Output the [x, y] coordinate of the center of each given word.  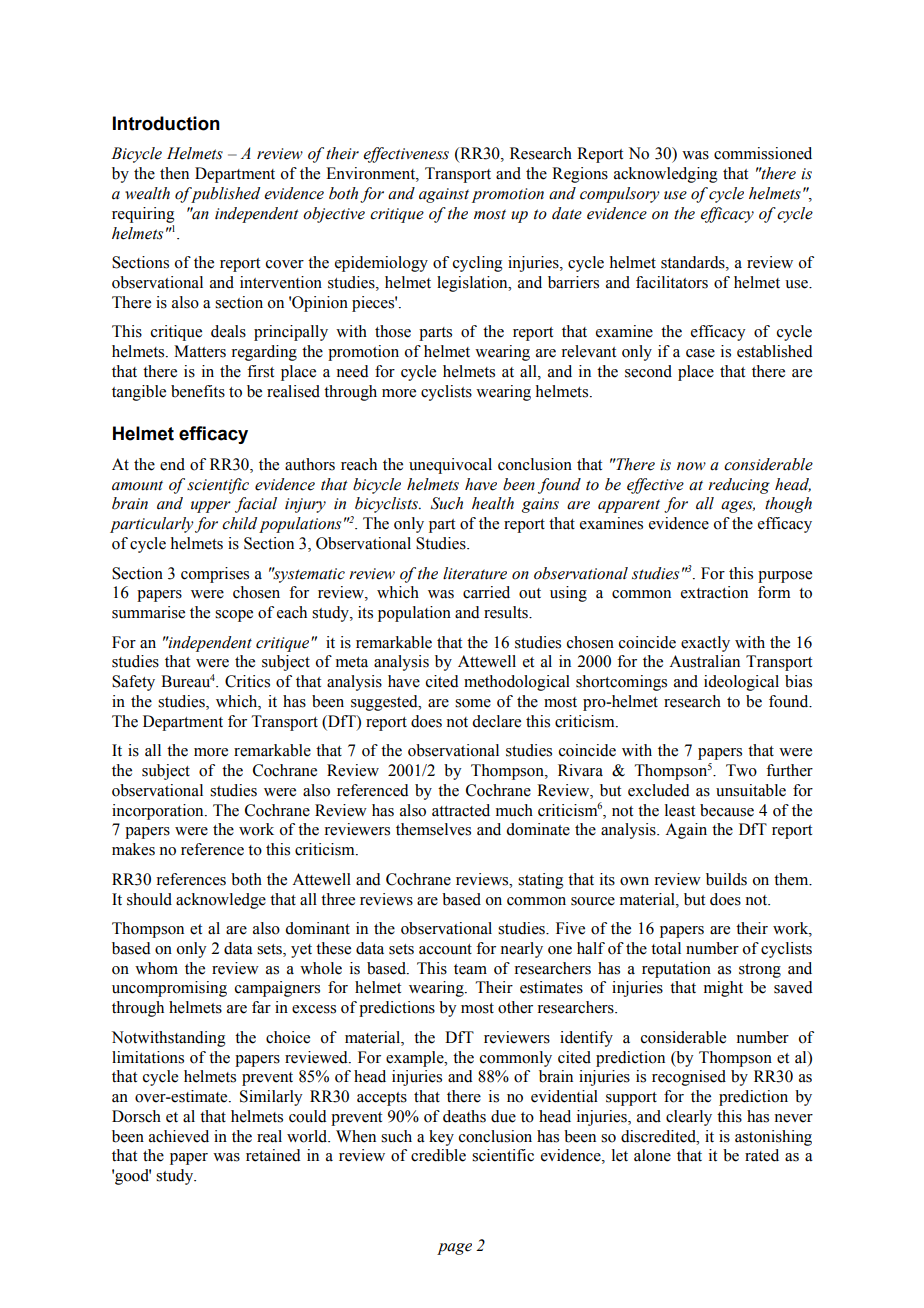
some [473, 703]
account [445, 949]
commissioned [763, 153]
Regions [580, 175]
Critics [247, 681]
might [723, 989]
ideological [741, 683]
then [174, 173]
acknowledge [221, 901]
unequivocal [450, 466]
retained [273, 1155]
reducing [739, 486]
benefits [198, 391]
